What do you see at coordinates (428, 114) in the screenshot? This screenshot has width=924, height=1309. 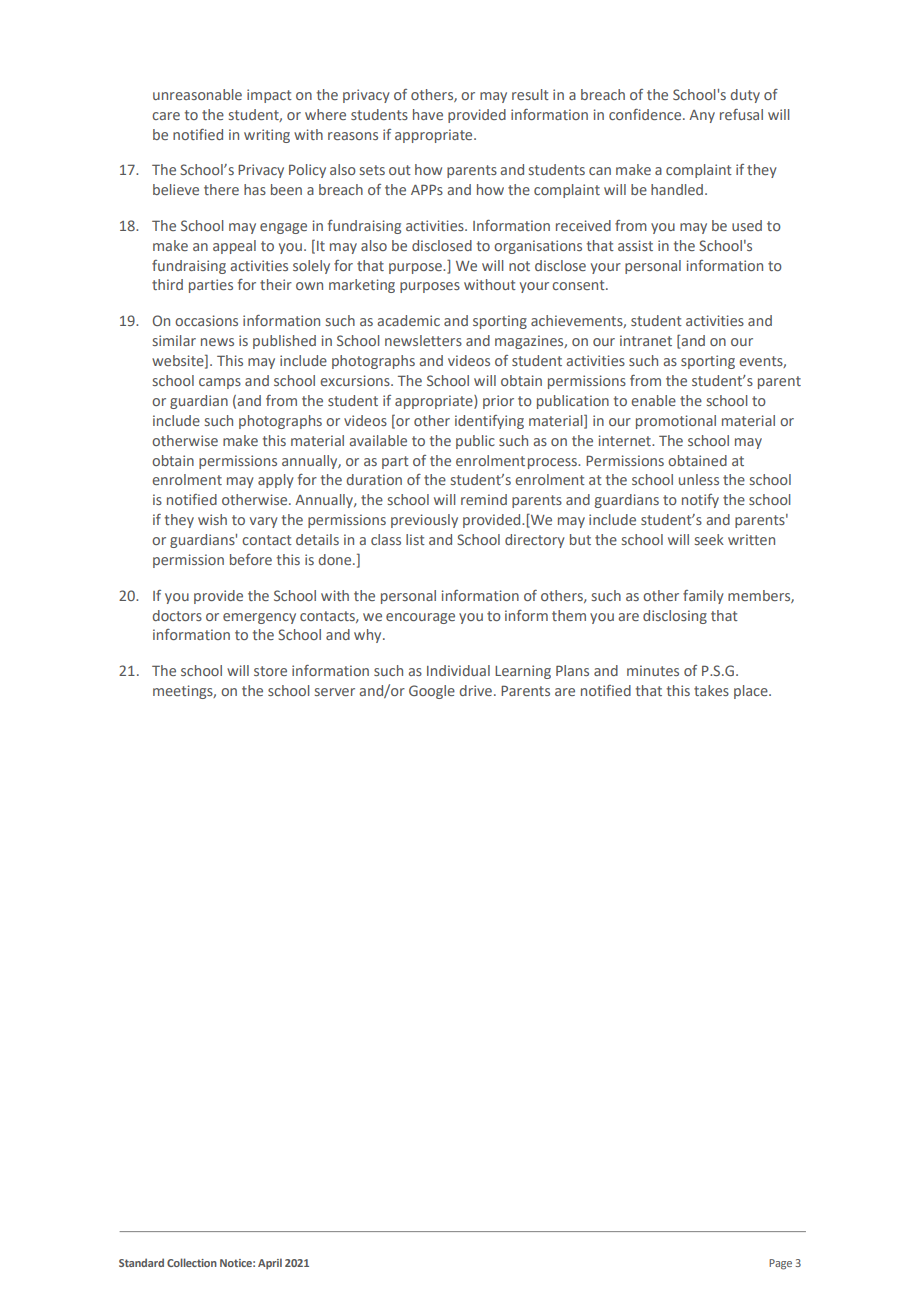 I see `have` at bounding box center [428, 114].
